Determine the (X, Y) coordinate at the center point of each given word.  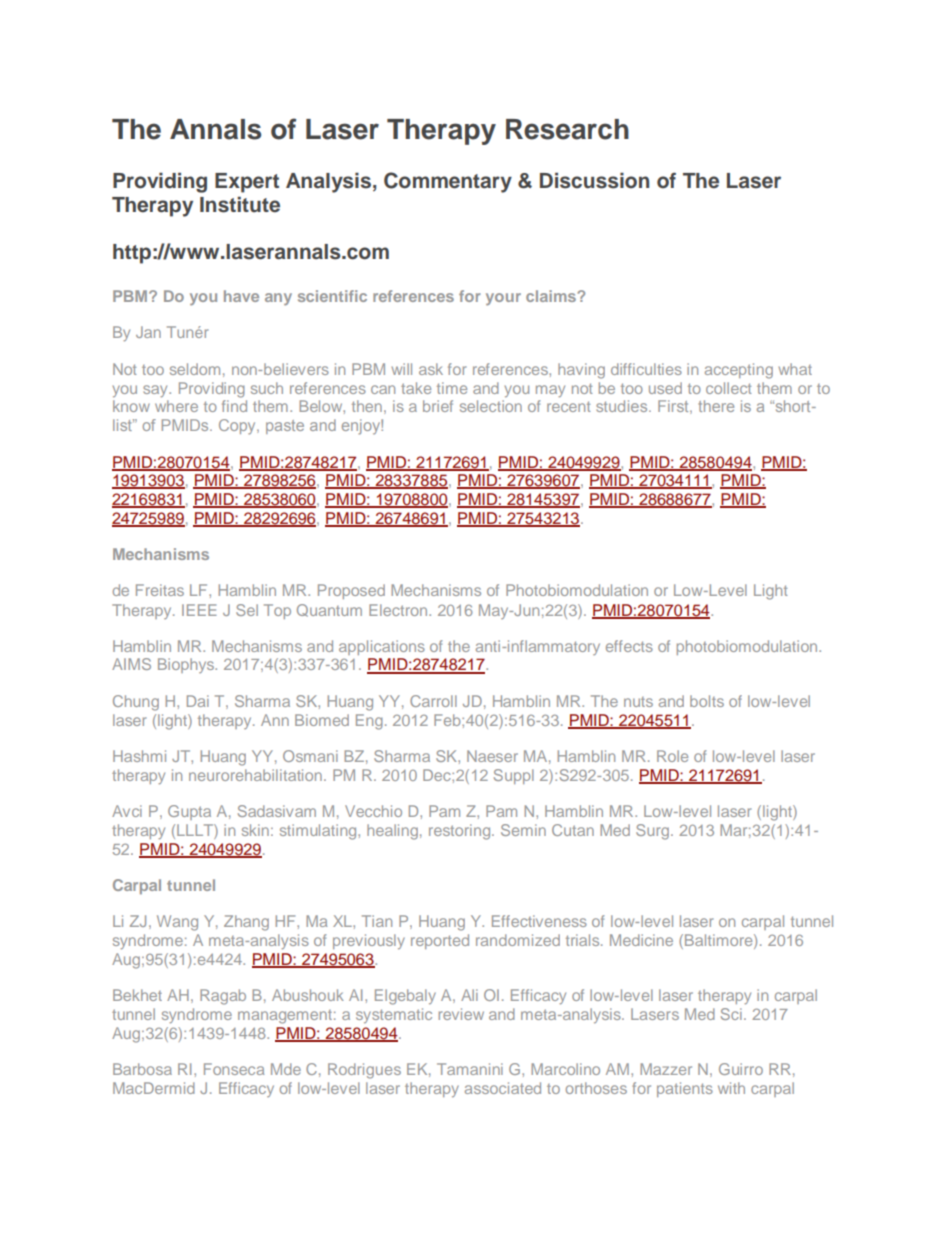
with (731, 1088)
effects (629, 646)
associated (503, 1088)
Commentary (448, 182)
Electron (399, 610)
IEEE (199, 610)
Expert (247, 183)
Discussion (594, 180)
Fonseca (234, 1069)
